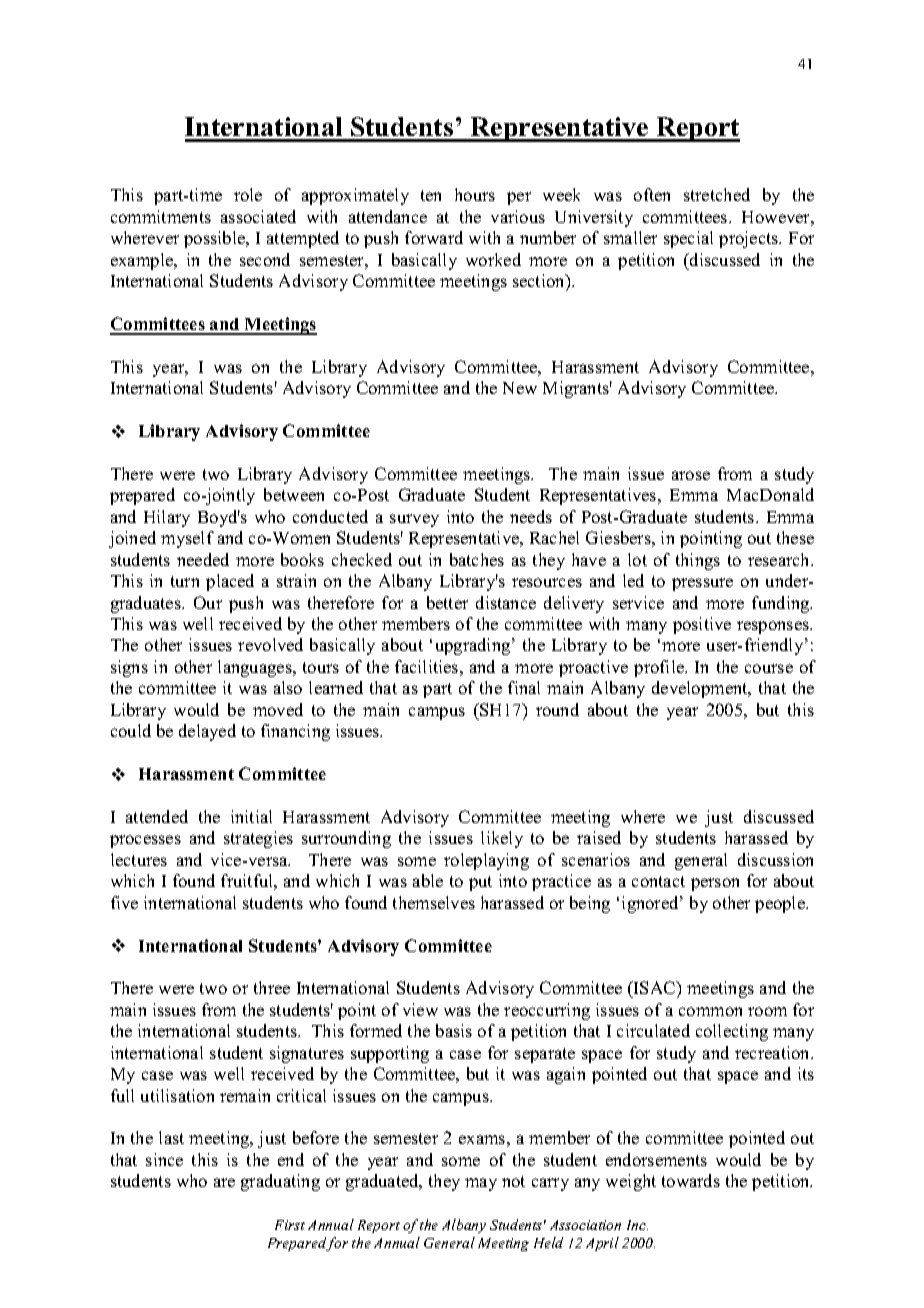  Describe the element at coordinates (203, 559) in the image. I see `needed` at that location.
